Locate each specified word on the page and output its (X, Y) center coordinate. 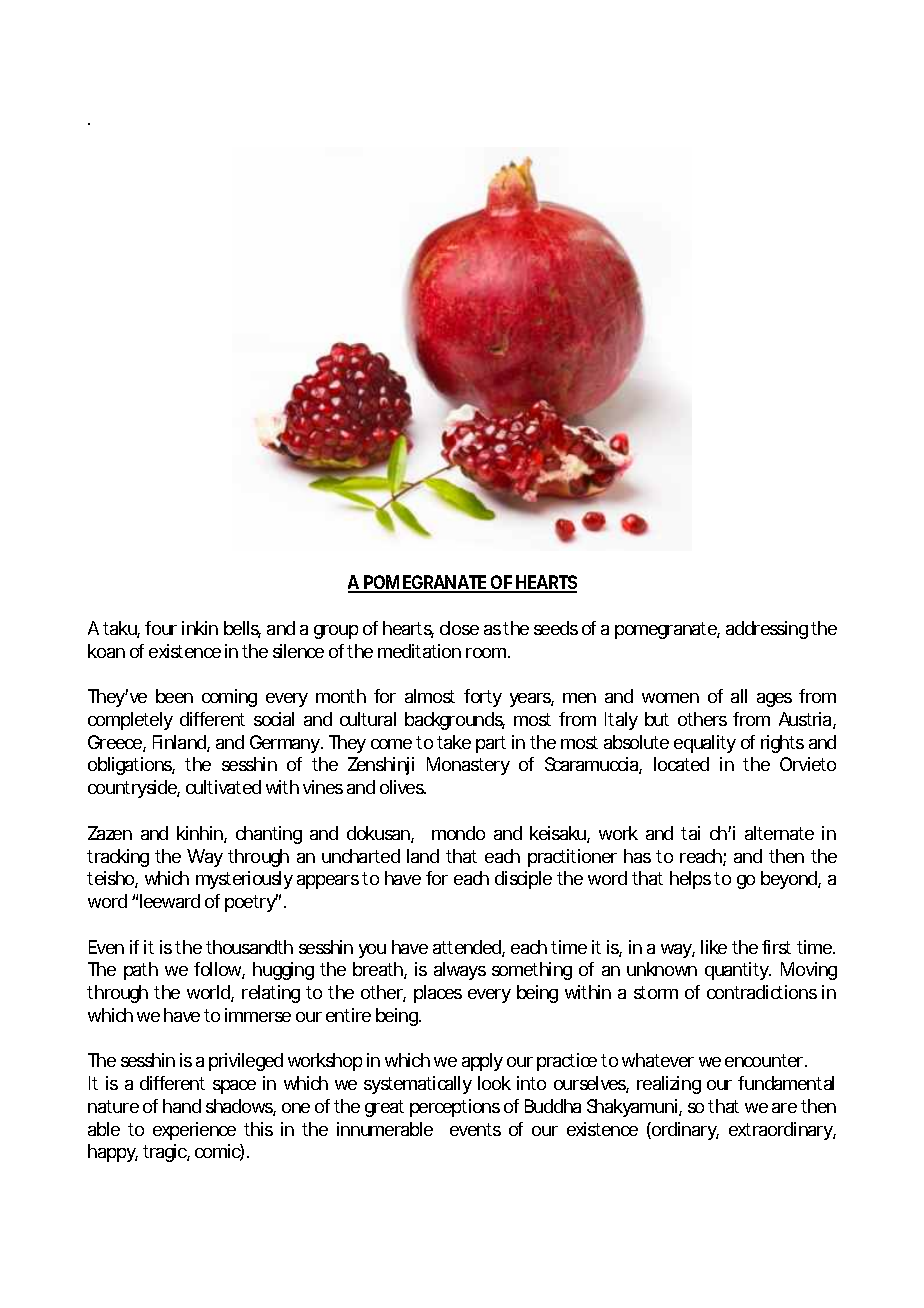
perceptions (455, 1108)
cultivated (223, 787)
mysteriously (244, 880)
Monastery (468, 766)
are (784, 1108)
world (208, 992)
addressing (767, 630)
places (438, 994)
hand (182, 1106)
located (681, 764)
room (486, 653)
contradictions (762, 992)
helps (690, 880)
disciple (523, 880)
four (161, 628)
